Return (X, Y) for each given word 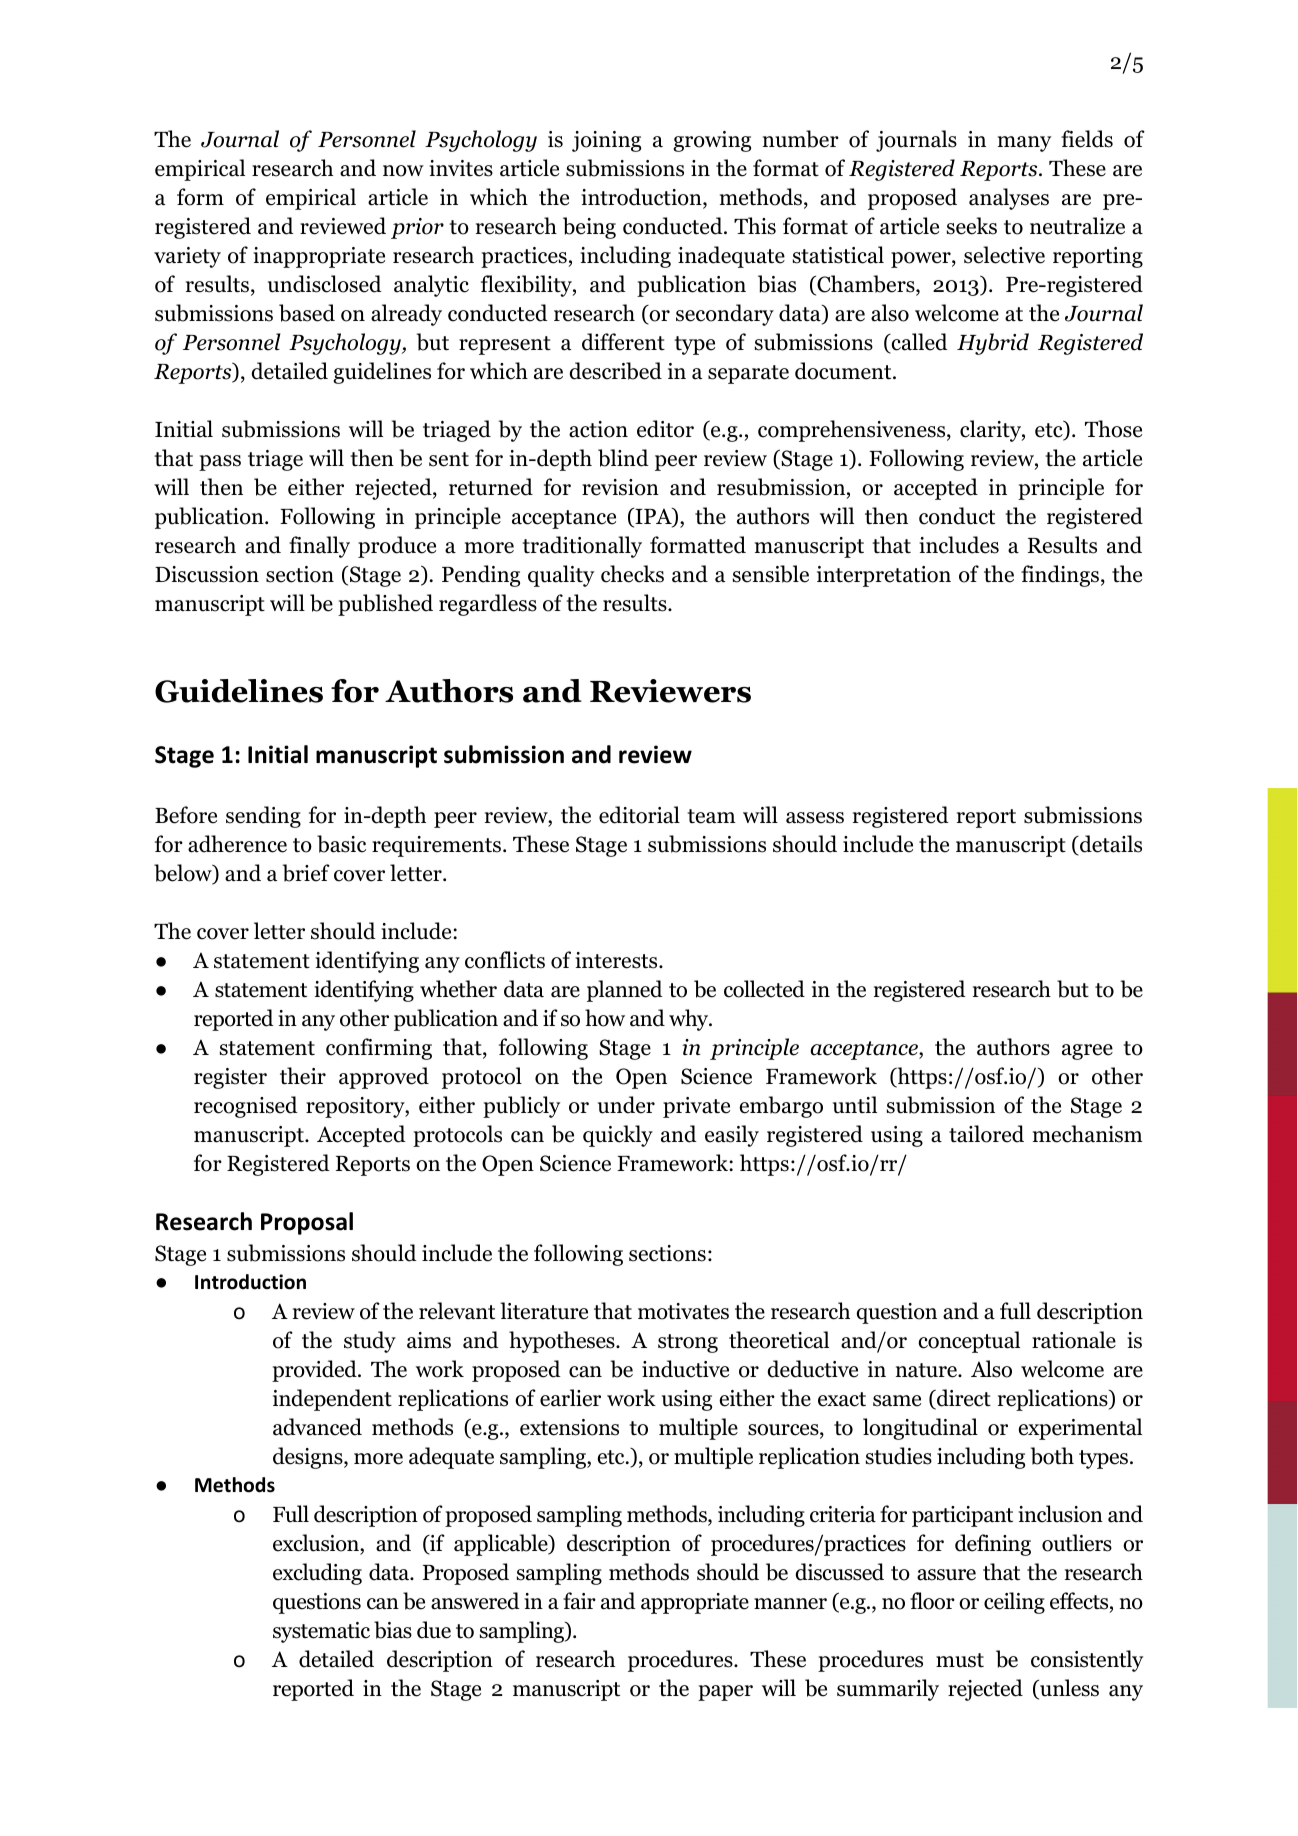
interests (617, 960)
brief (306, 873)
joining (606, 141)
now (403, 171)
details (1110, 845)
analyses (1009, 199)
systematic (321, 1632)
